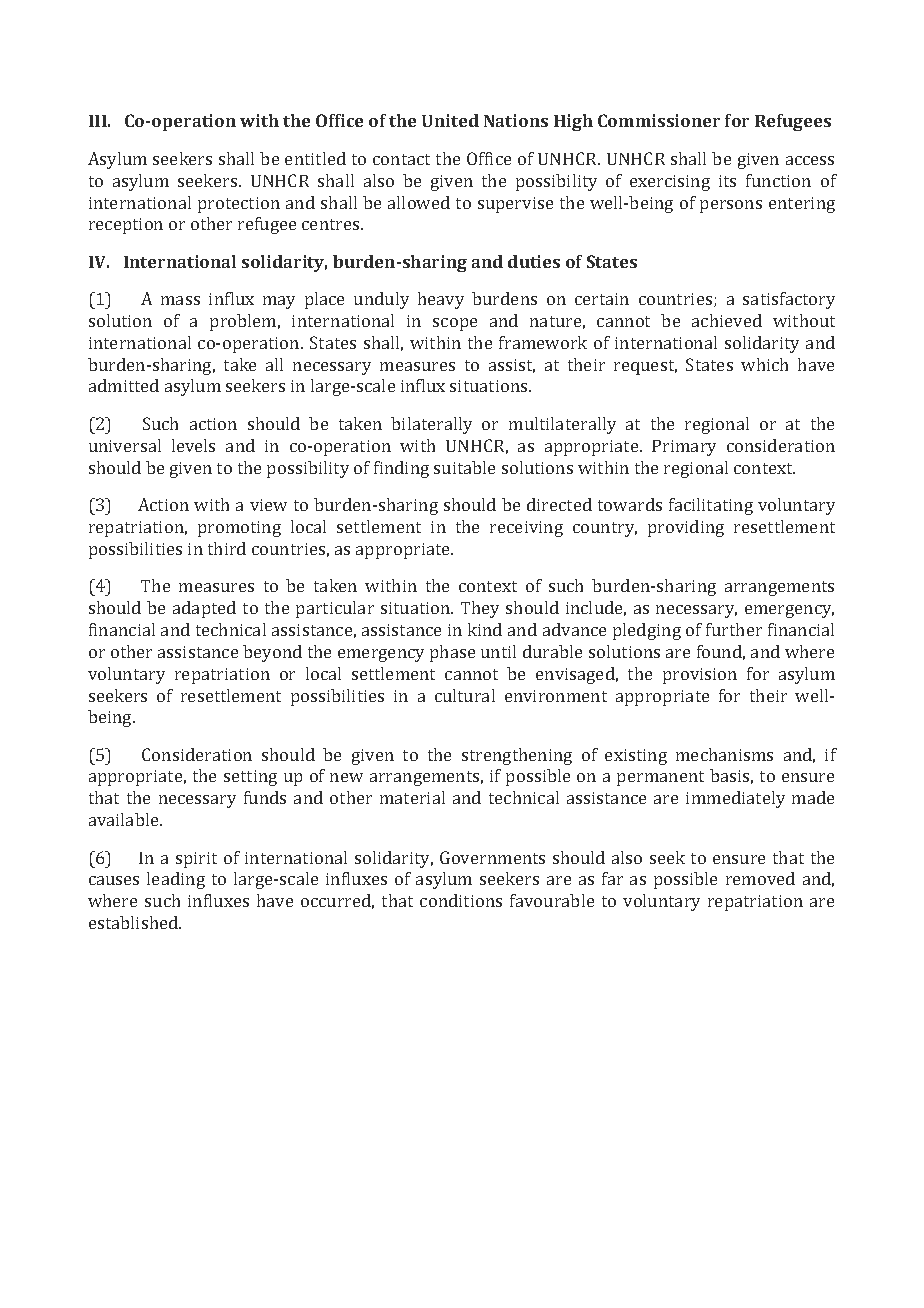  Describe the element at coordinates (727, 181) in the screenshot. I see `its` at that location.
